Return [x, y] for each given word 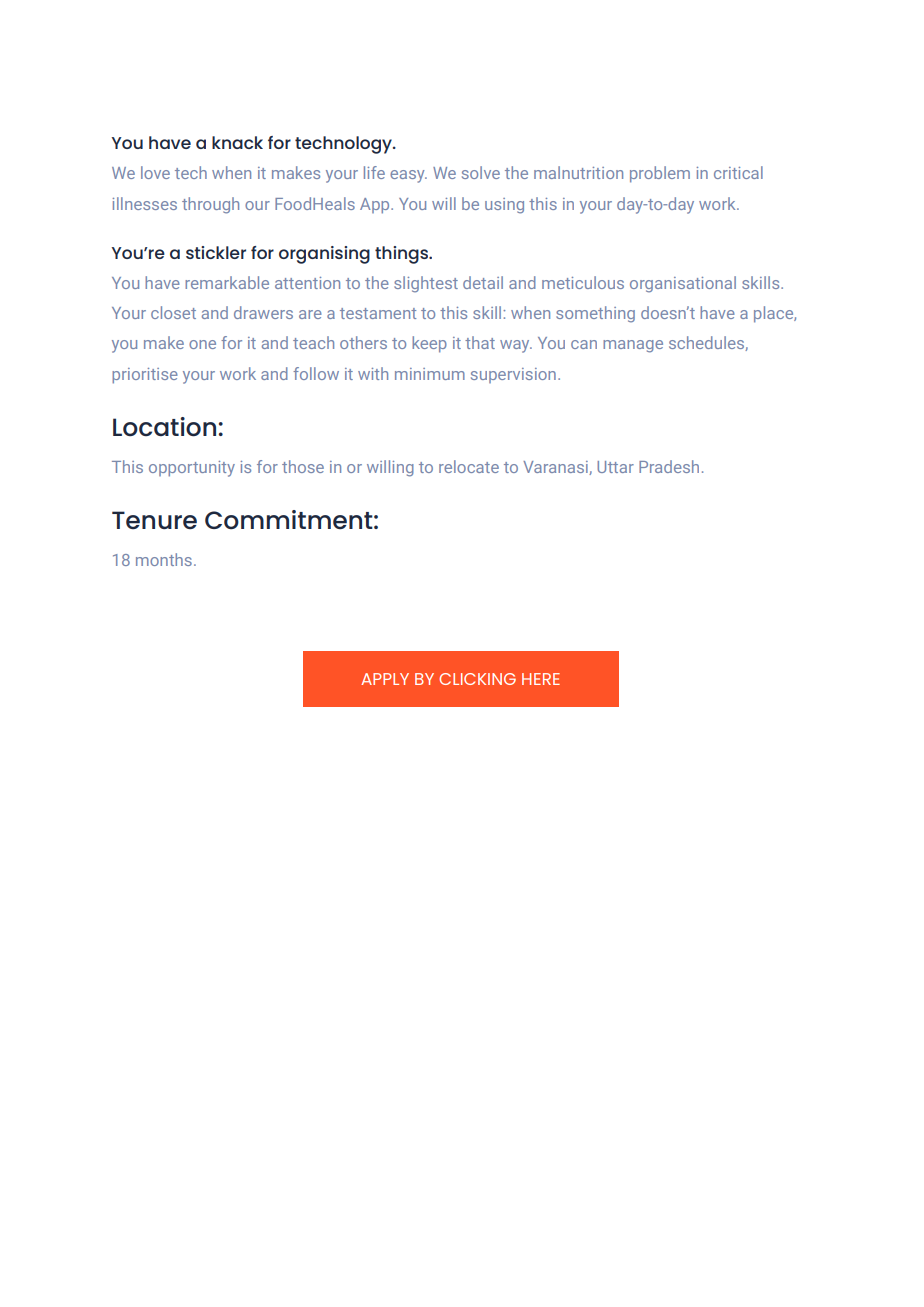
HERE [541, 679]
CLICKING [477, 679]
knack [237, 142]
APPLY [385, 679]
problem [660, 174]
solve [481, 172]
